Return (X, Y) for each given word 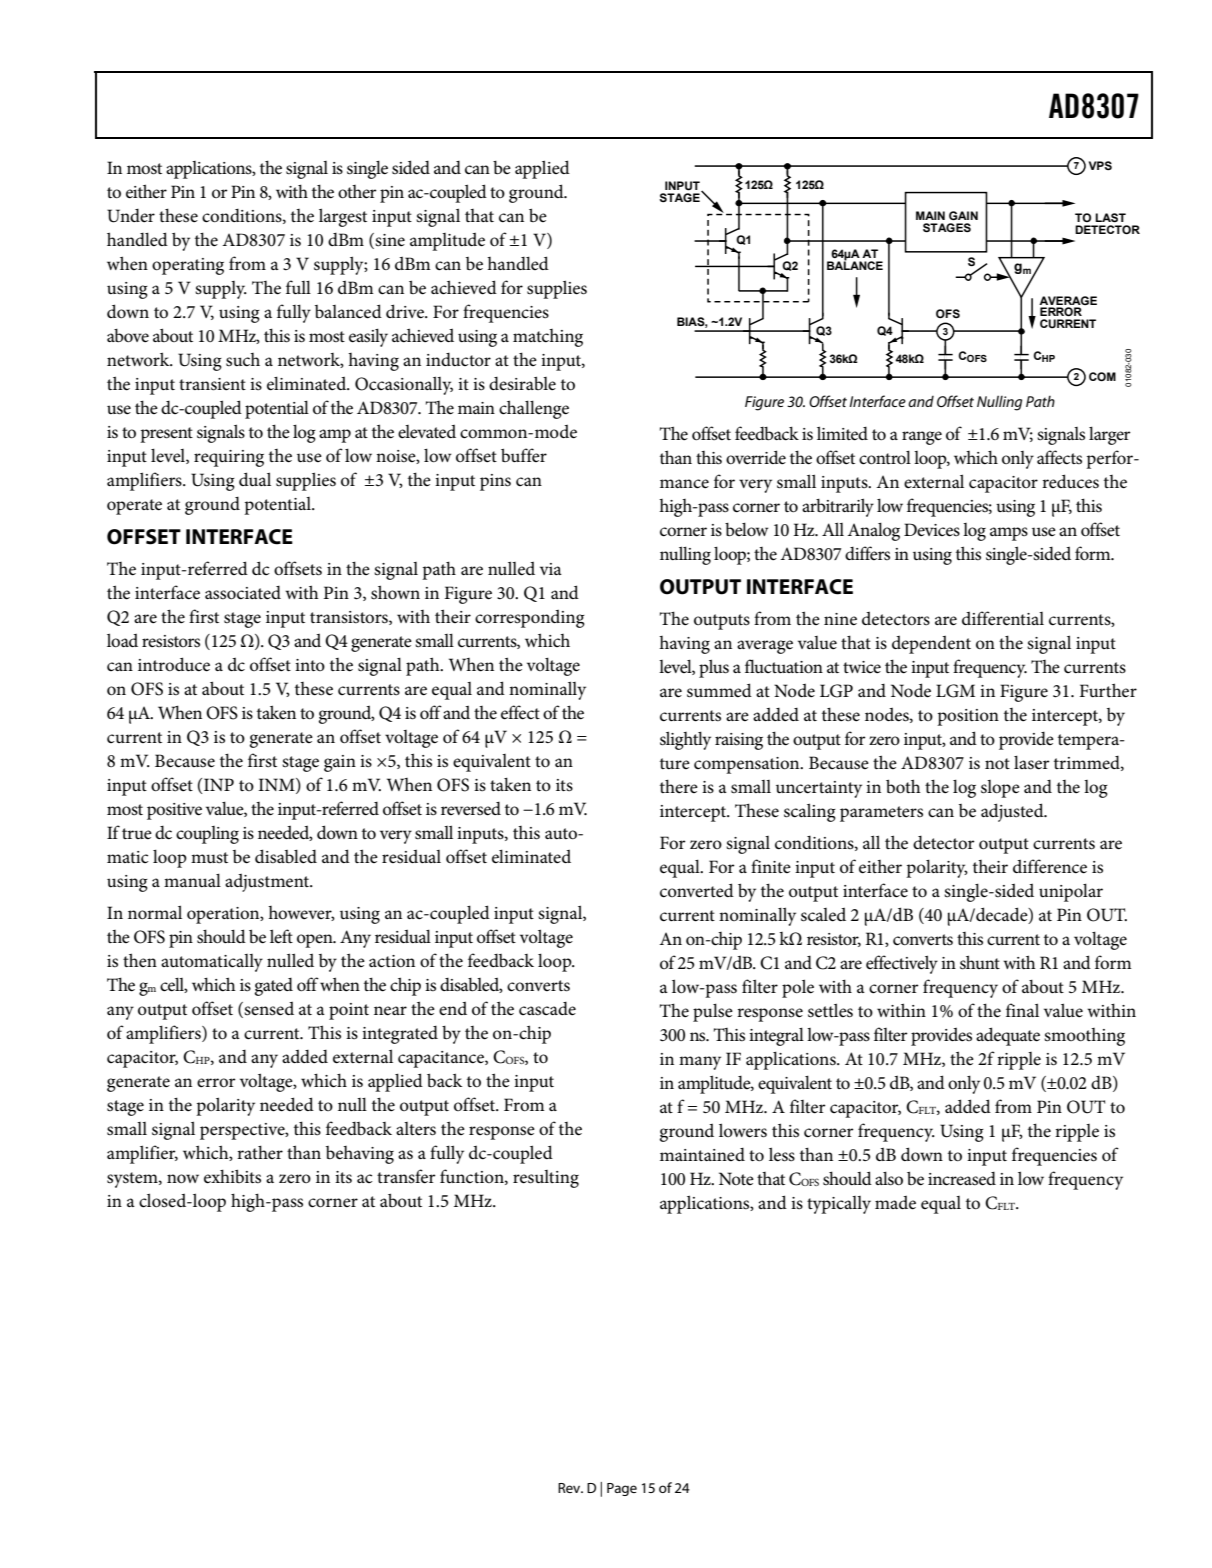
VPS (1100, 165)
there (679, 786)
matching (548, 338)
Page (622, 1489)
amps (1009, 534)
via (551, 569)
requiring (229, 458)
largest (343, 217)
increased (962, 1179)
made (895, 1202)
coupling (207, 835)
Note (736, 1178)
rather (260, 1152)
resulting (546, 1179)
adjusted (1013, 812)
